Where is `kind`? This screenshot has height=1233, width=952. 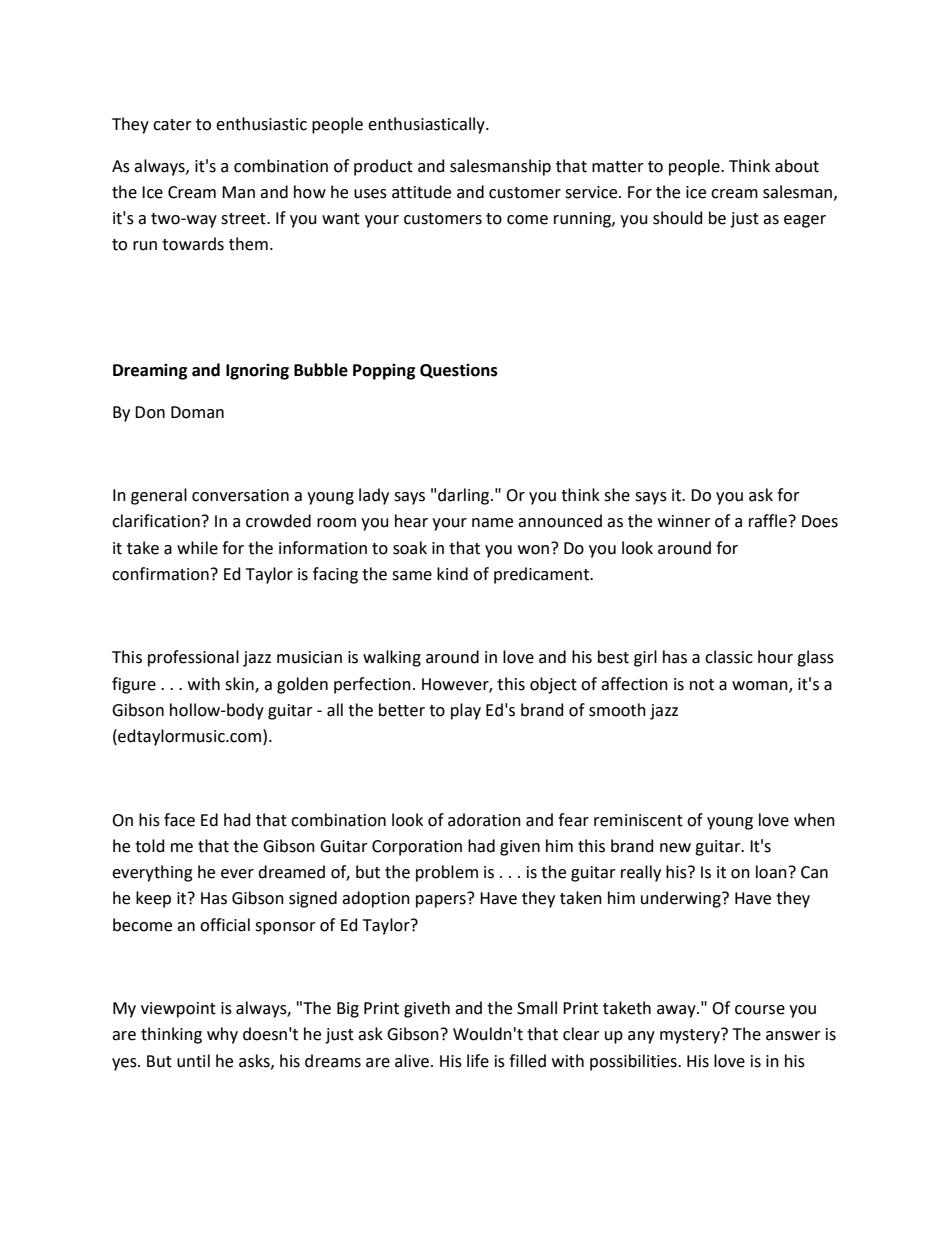 kind is located at coordinates (452, 574).
